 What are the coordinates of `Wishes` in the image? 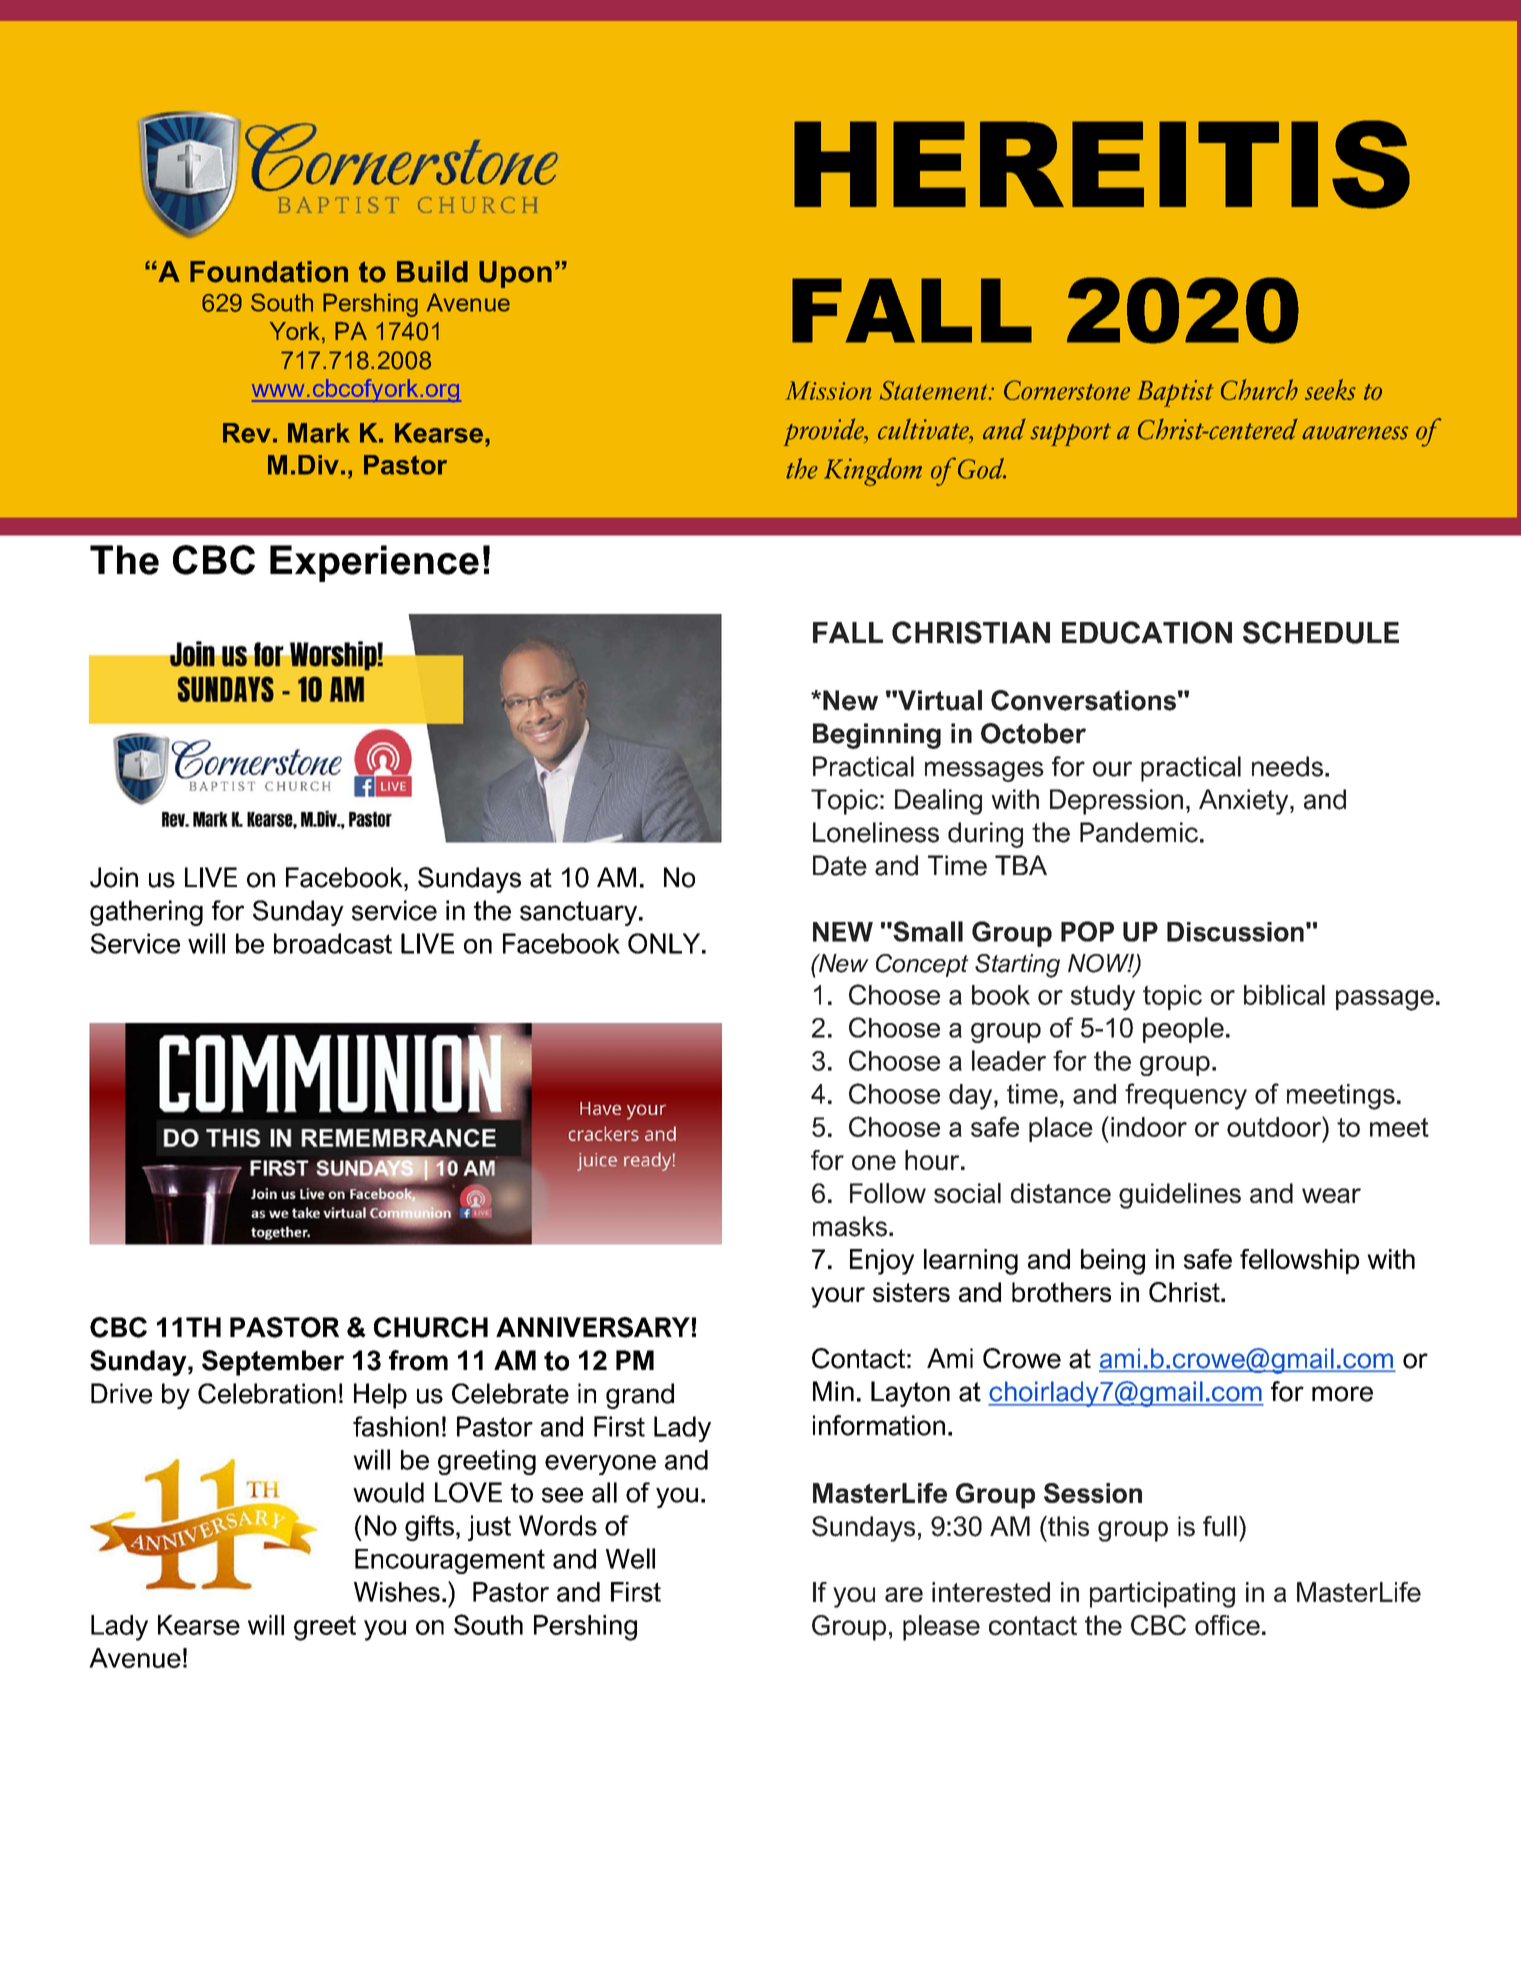 It's located at (397, 1592).
